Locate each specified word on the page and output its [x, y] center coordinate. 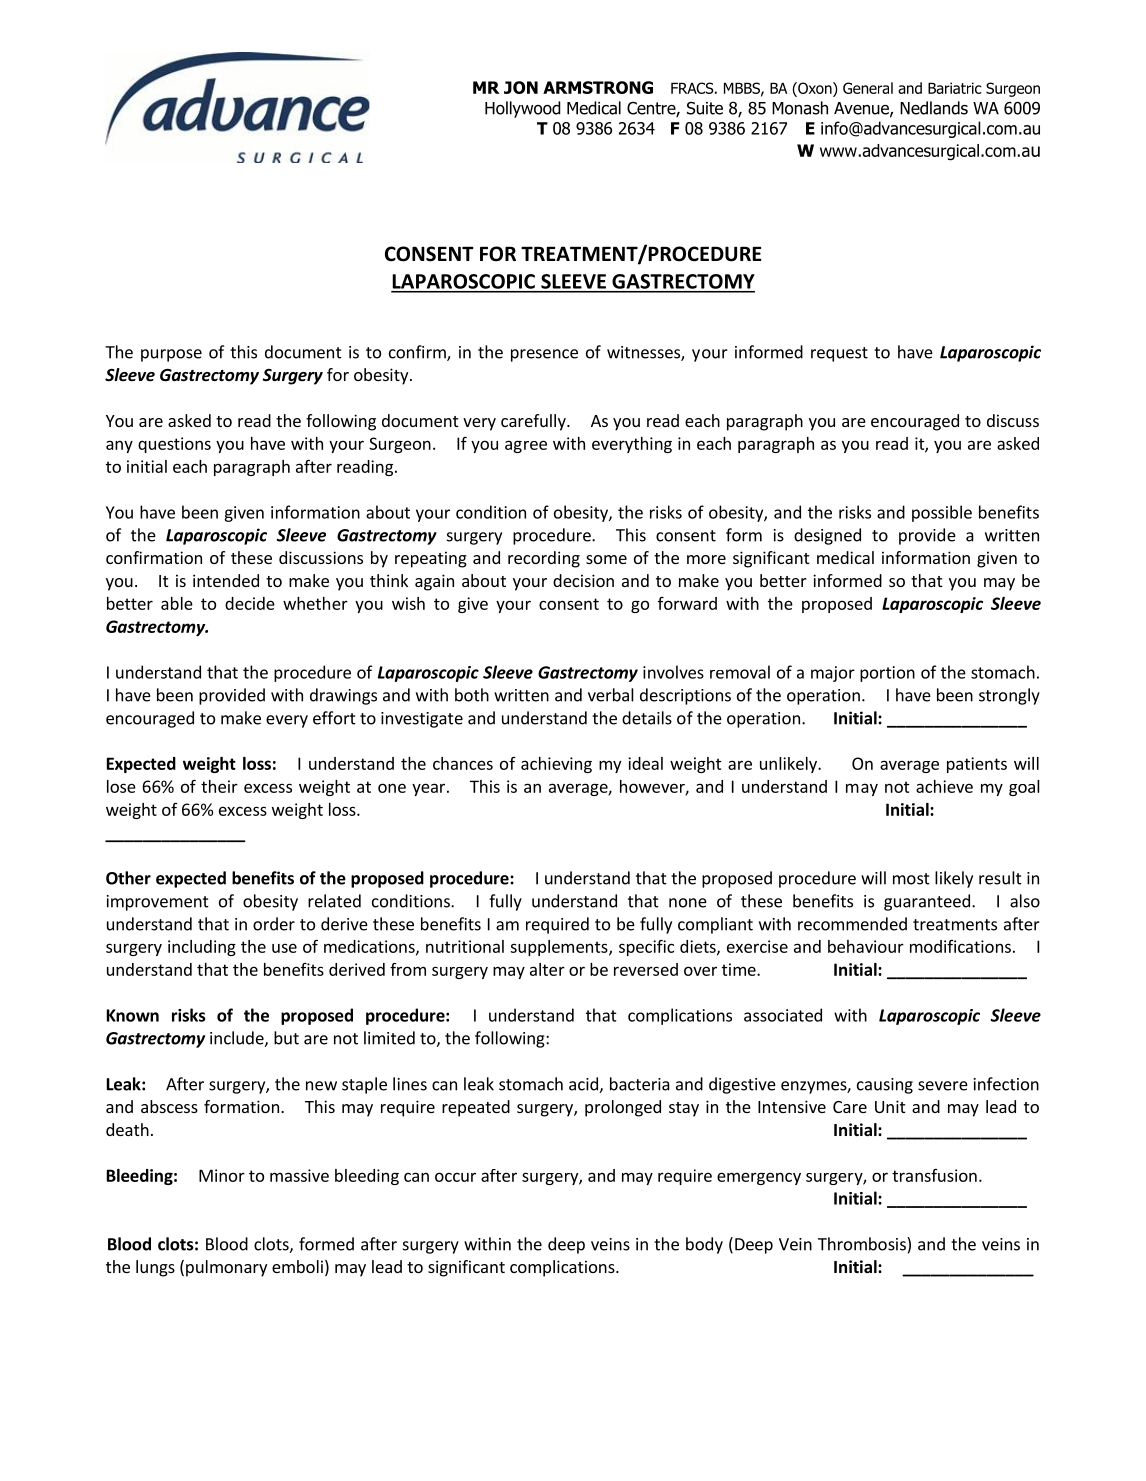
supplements [560, 948]
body [704, 1245]
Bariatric [954, 88]
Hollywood [523, 109]
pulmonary [226, 1268]
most [911, 879]
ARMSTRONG [598, 87]
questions [174, 445]
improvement [158, 903]
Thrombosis [863, 1244]
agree [526, 446]
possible [942, 513]
